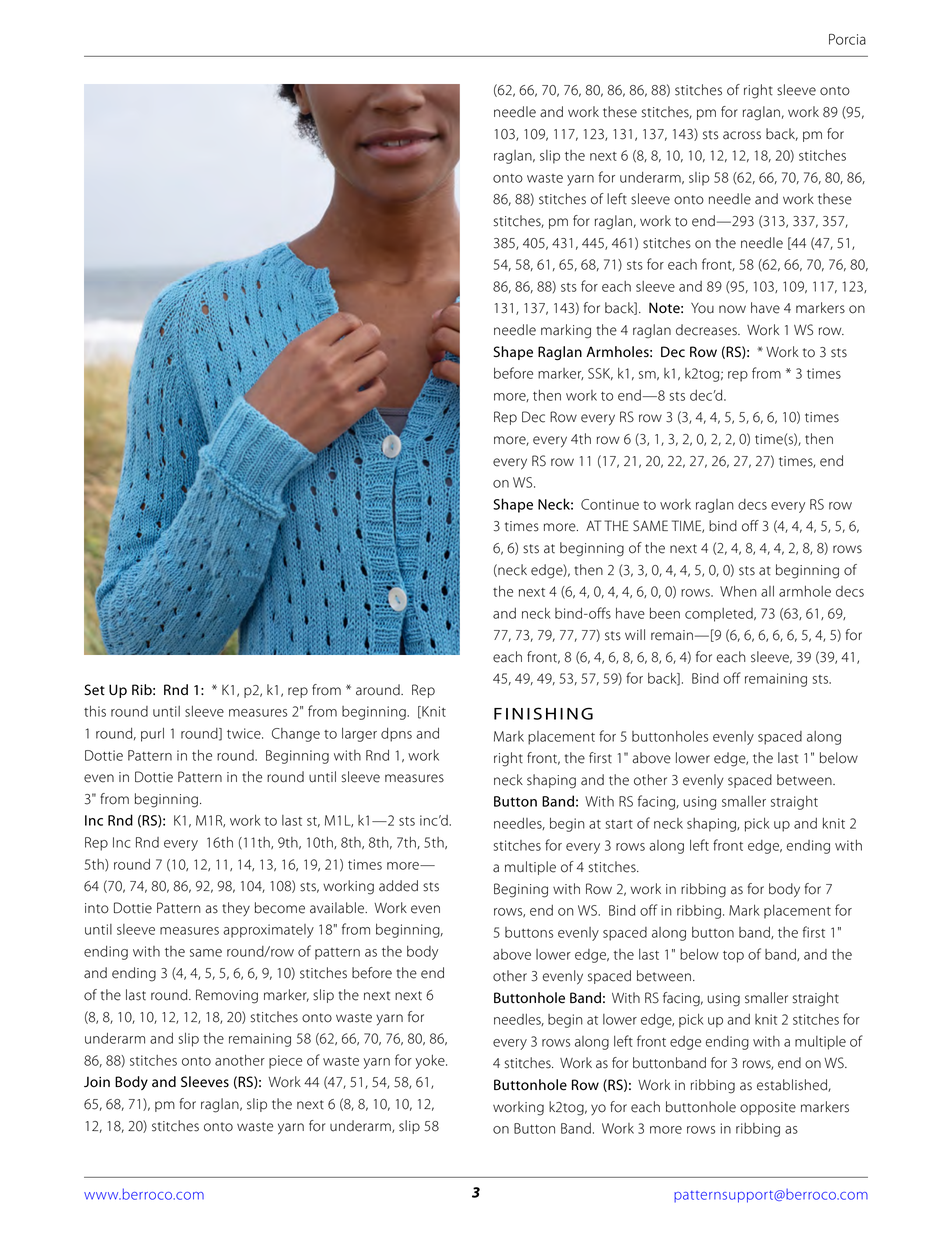  Describe the element at coordinates (635, 634) in the screenshot. I see `will` at that location.
